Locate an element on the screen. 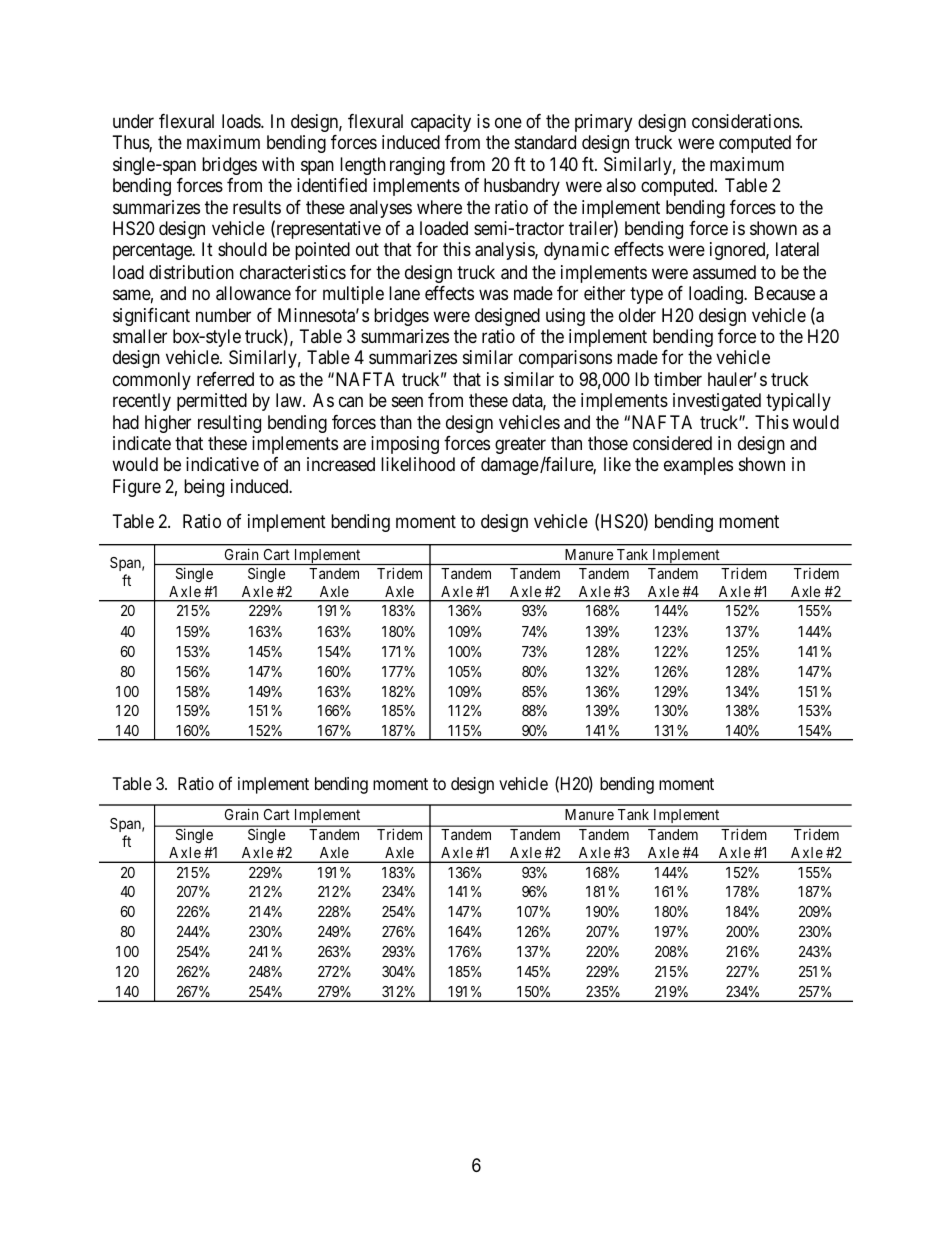  damage is located at coordinates (510, 466).
